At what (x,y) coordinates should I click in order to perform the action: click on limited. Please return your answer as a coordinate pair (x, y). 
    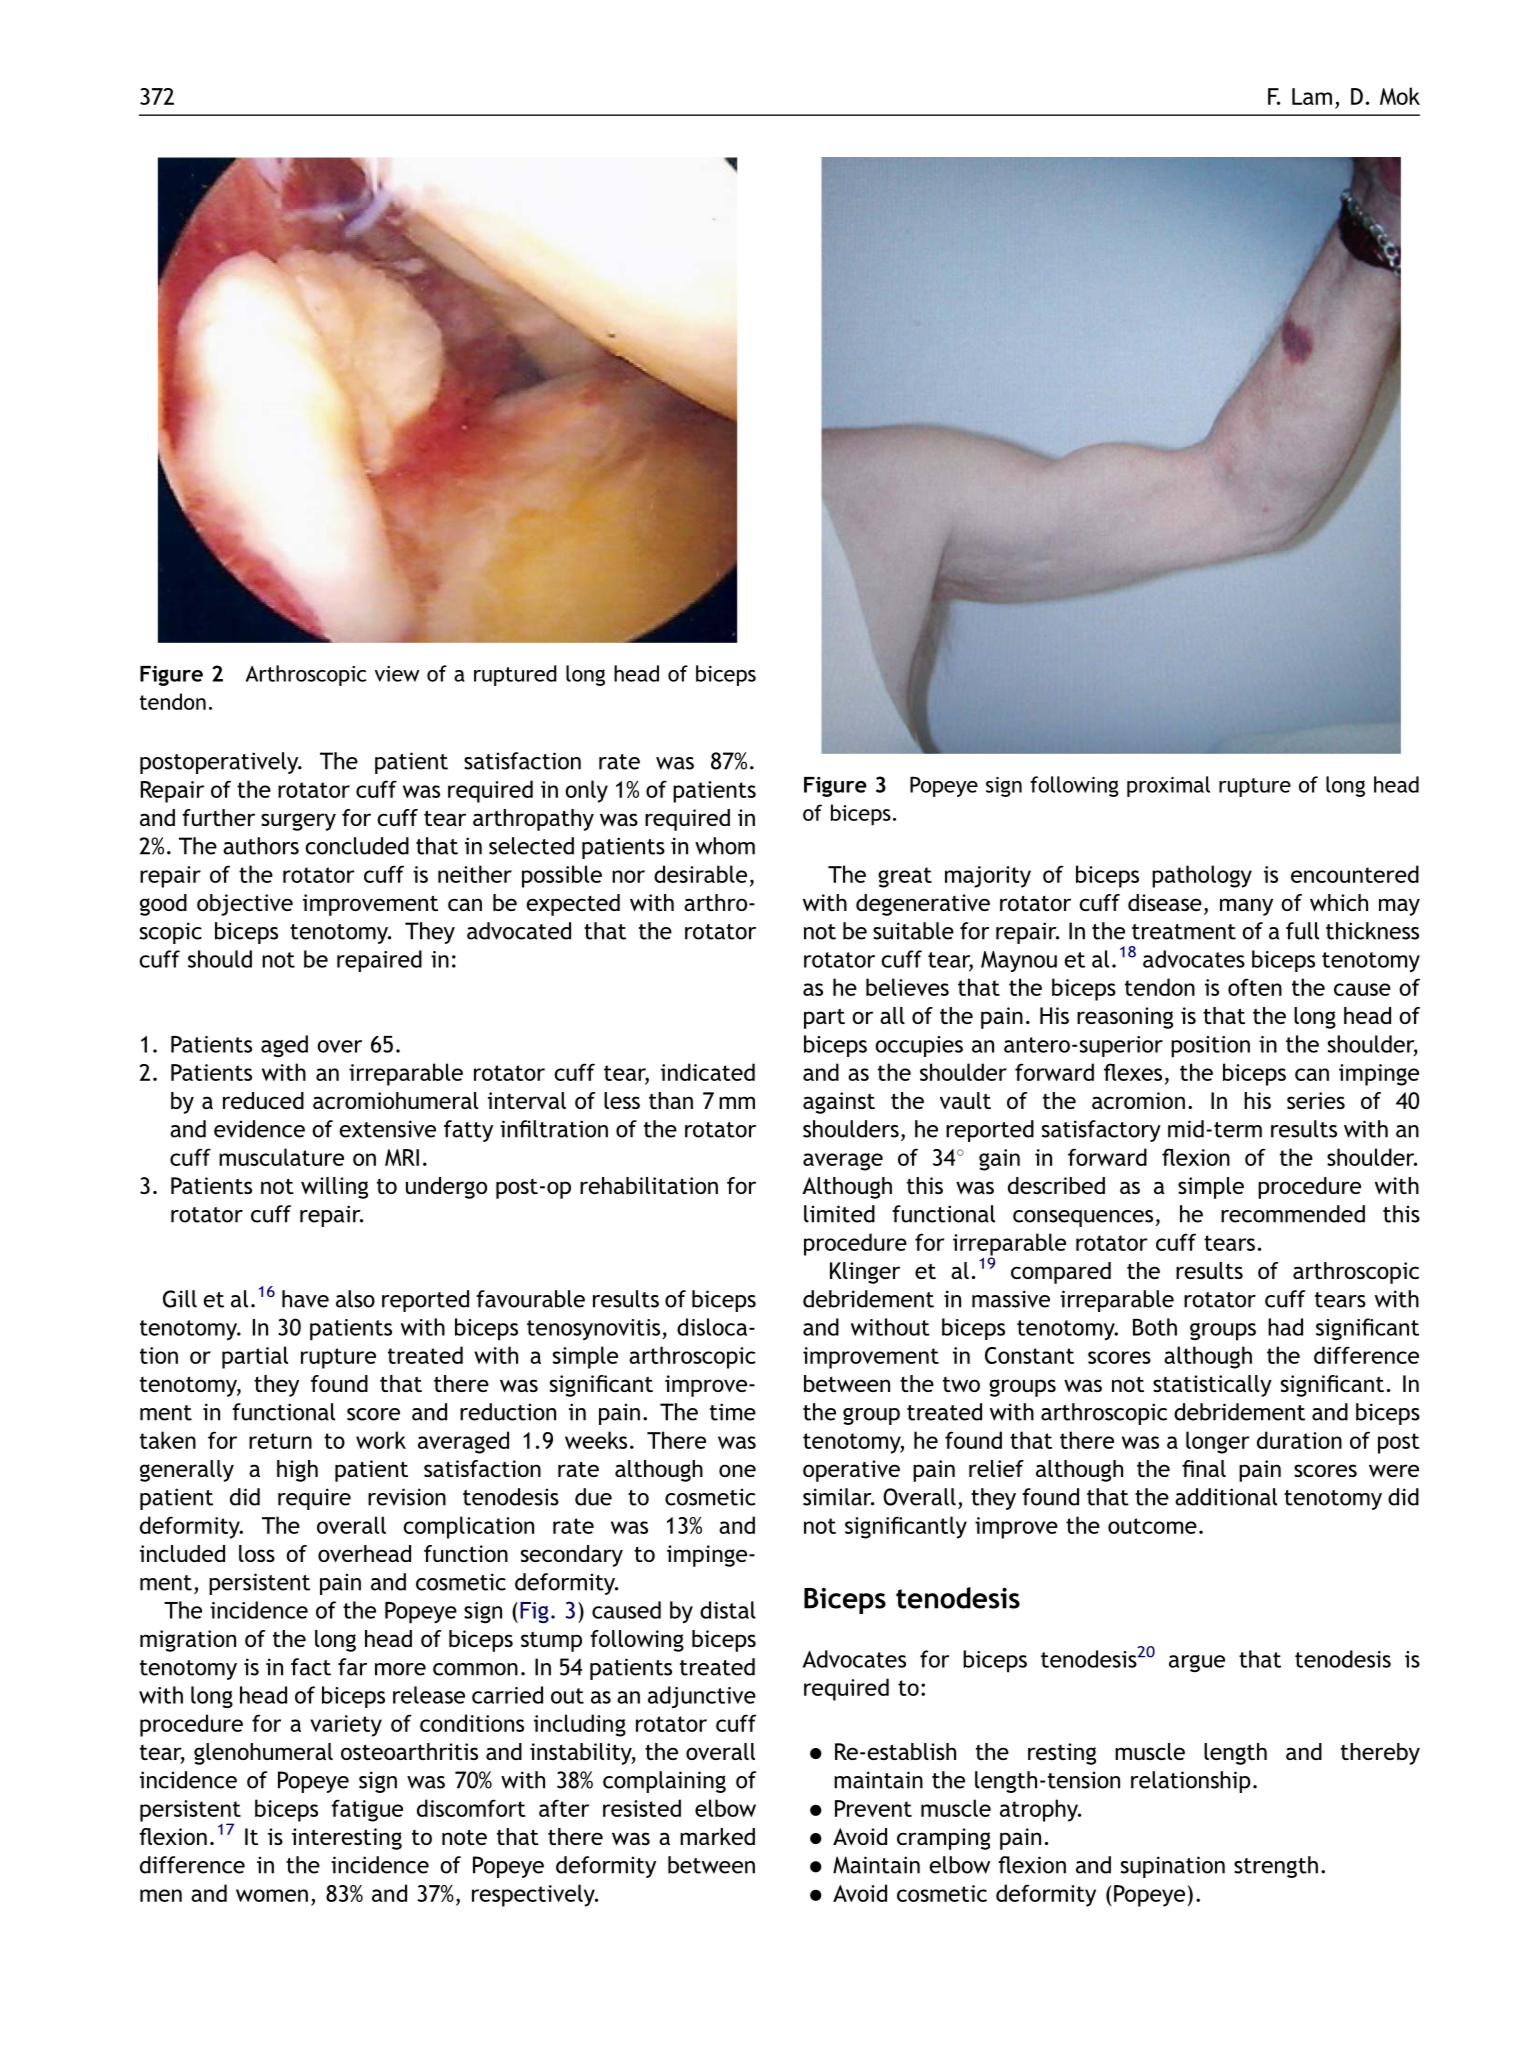
    Looking at the image, I should click on (839, 1214).
